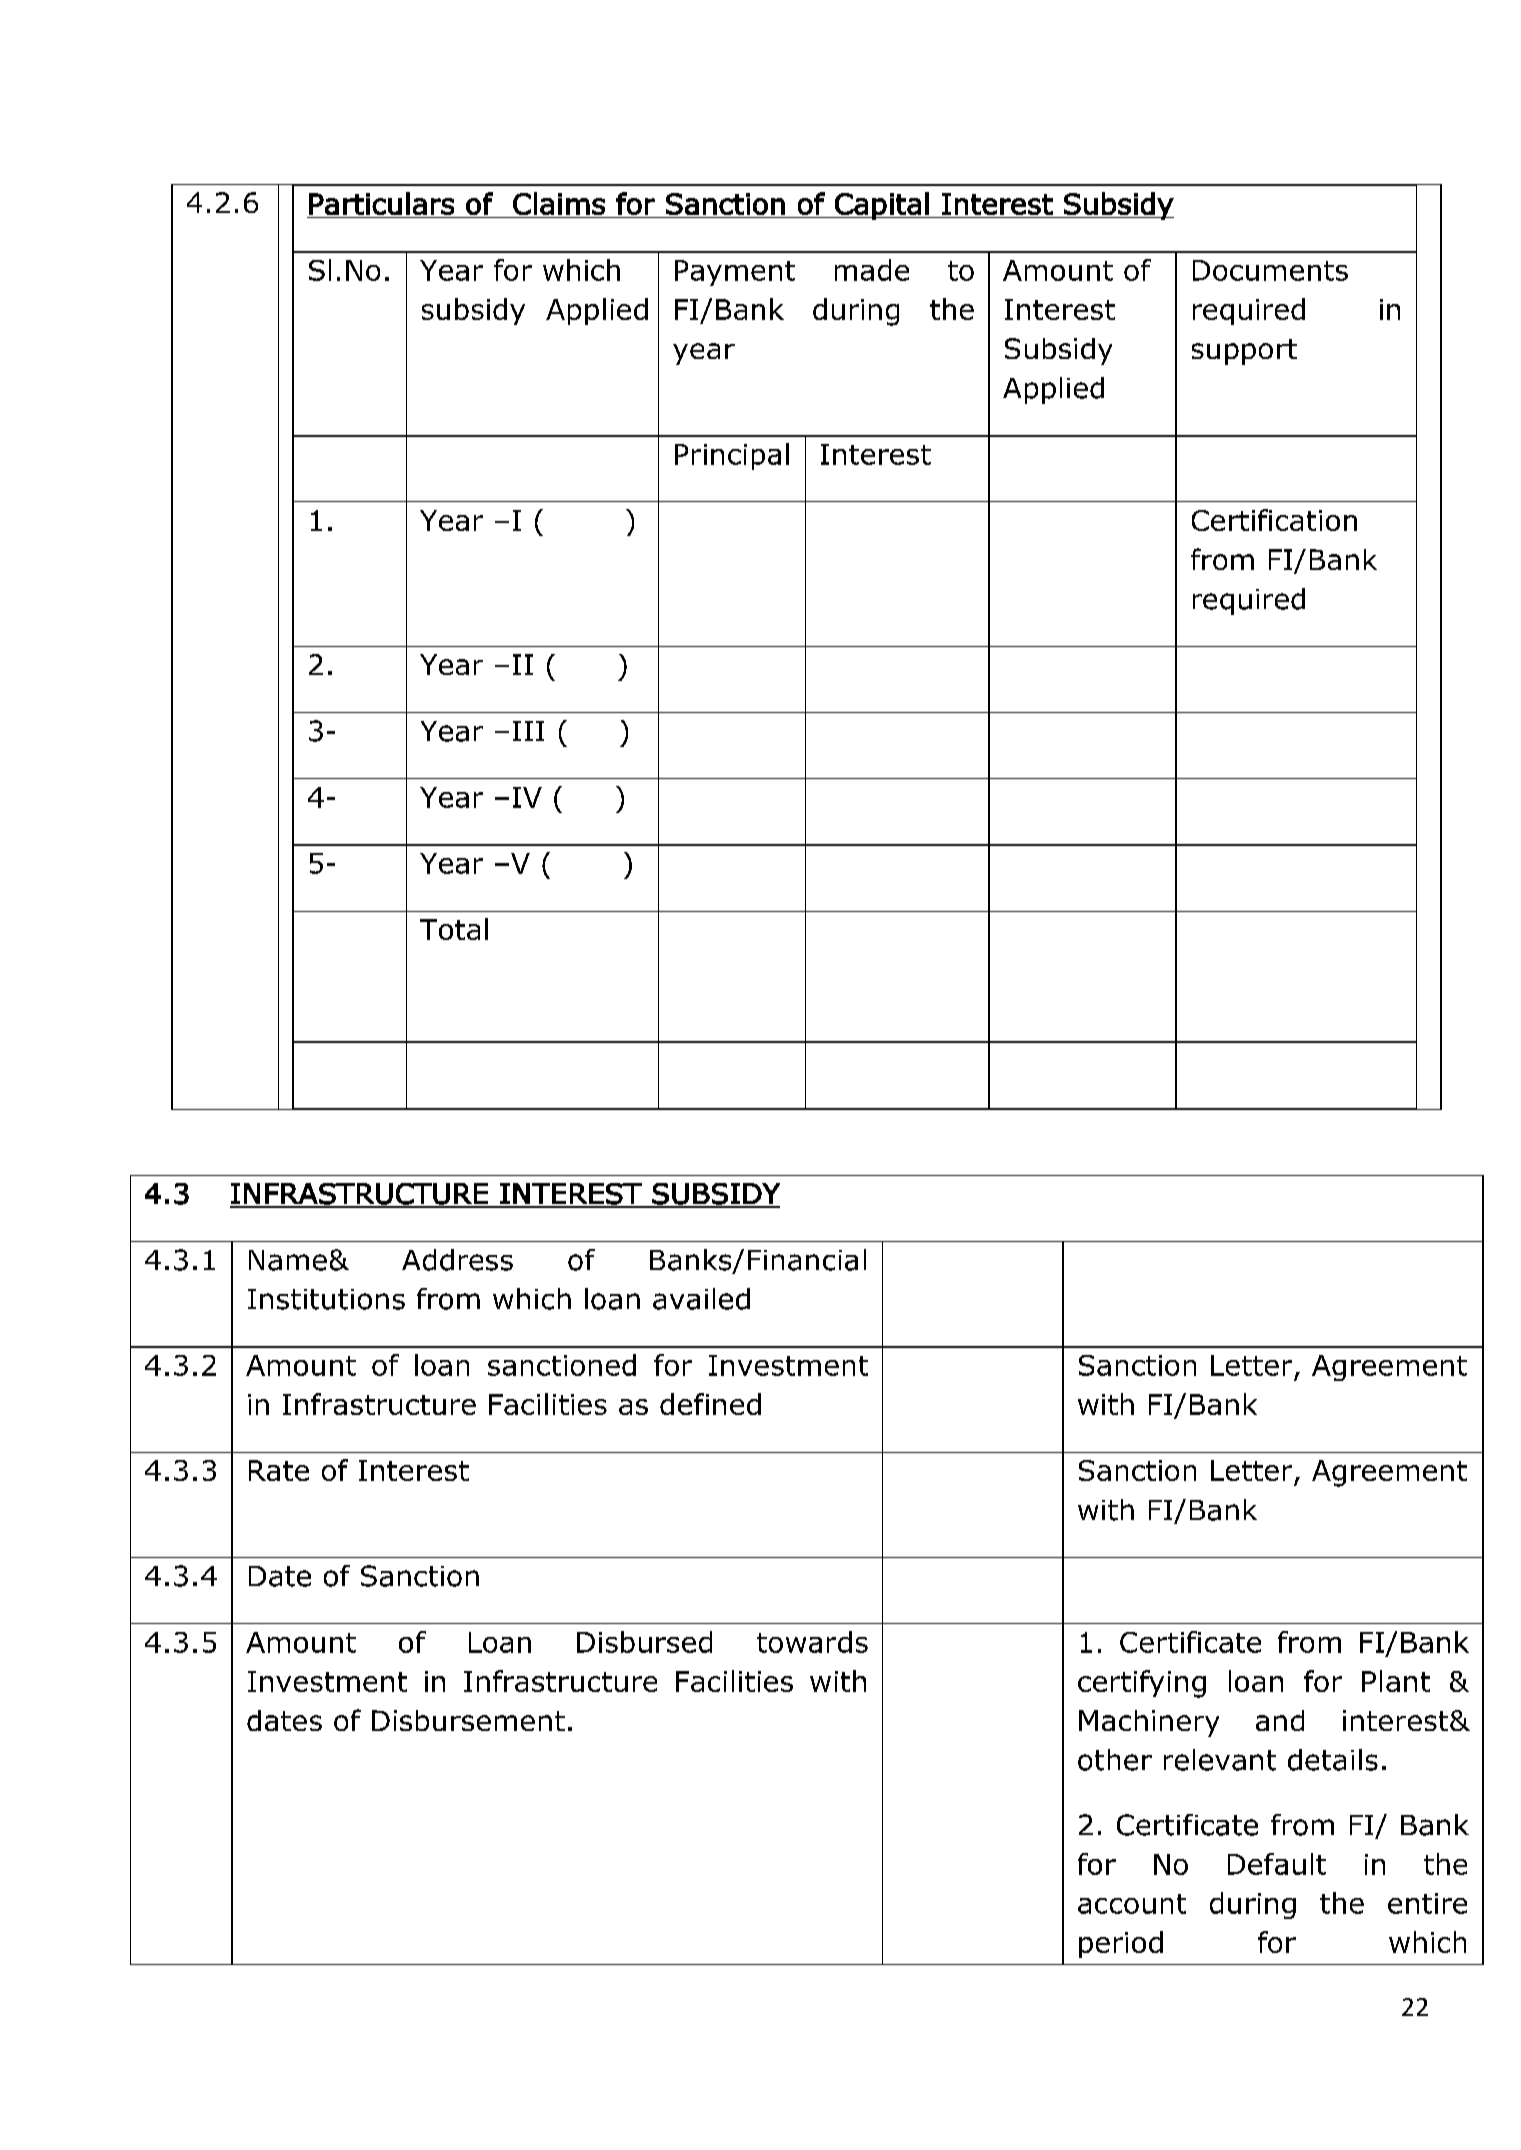 The height and width of the screenshot is (2150, 1521). What do you see at coordinates (1396, 1681) in the screenshot?
I see `Plant` at bounding box center [1396, 1681].
